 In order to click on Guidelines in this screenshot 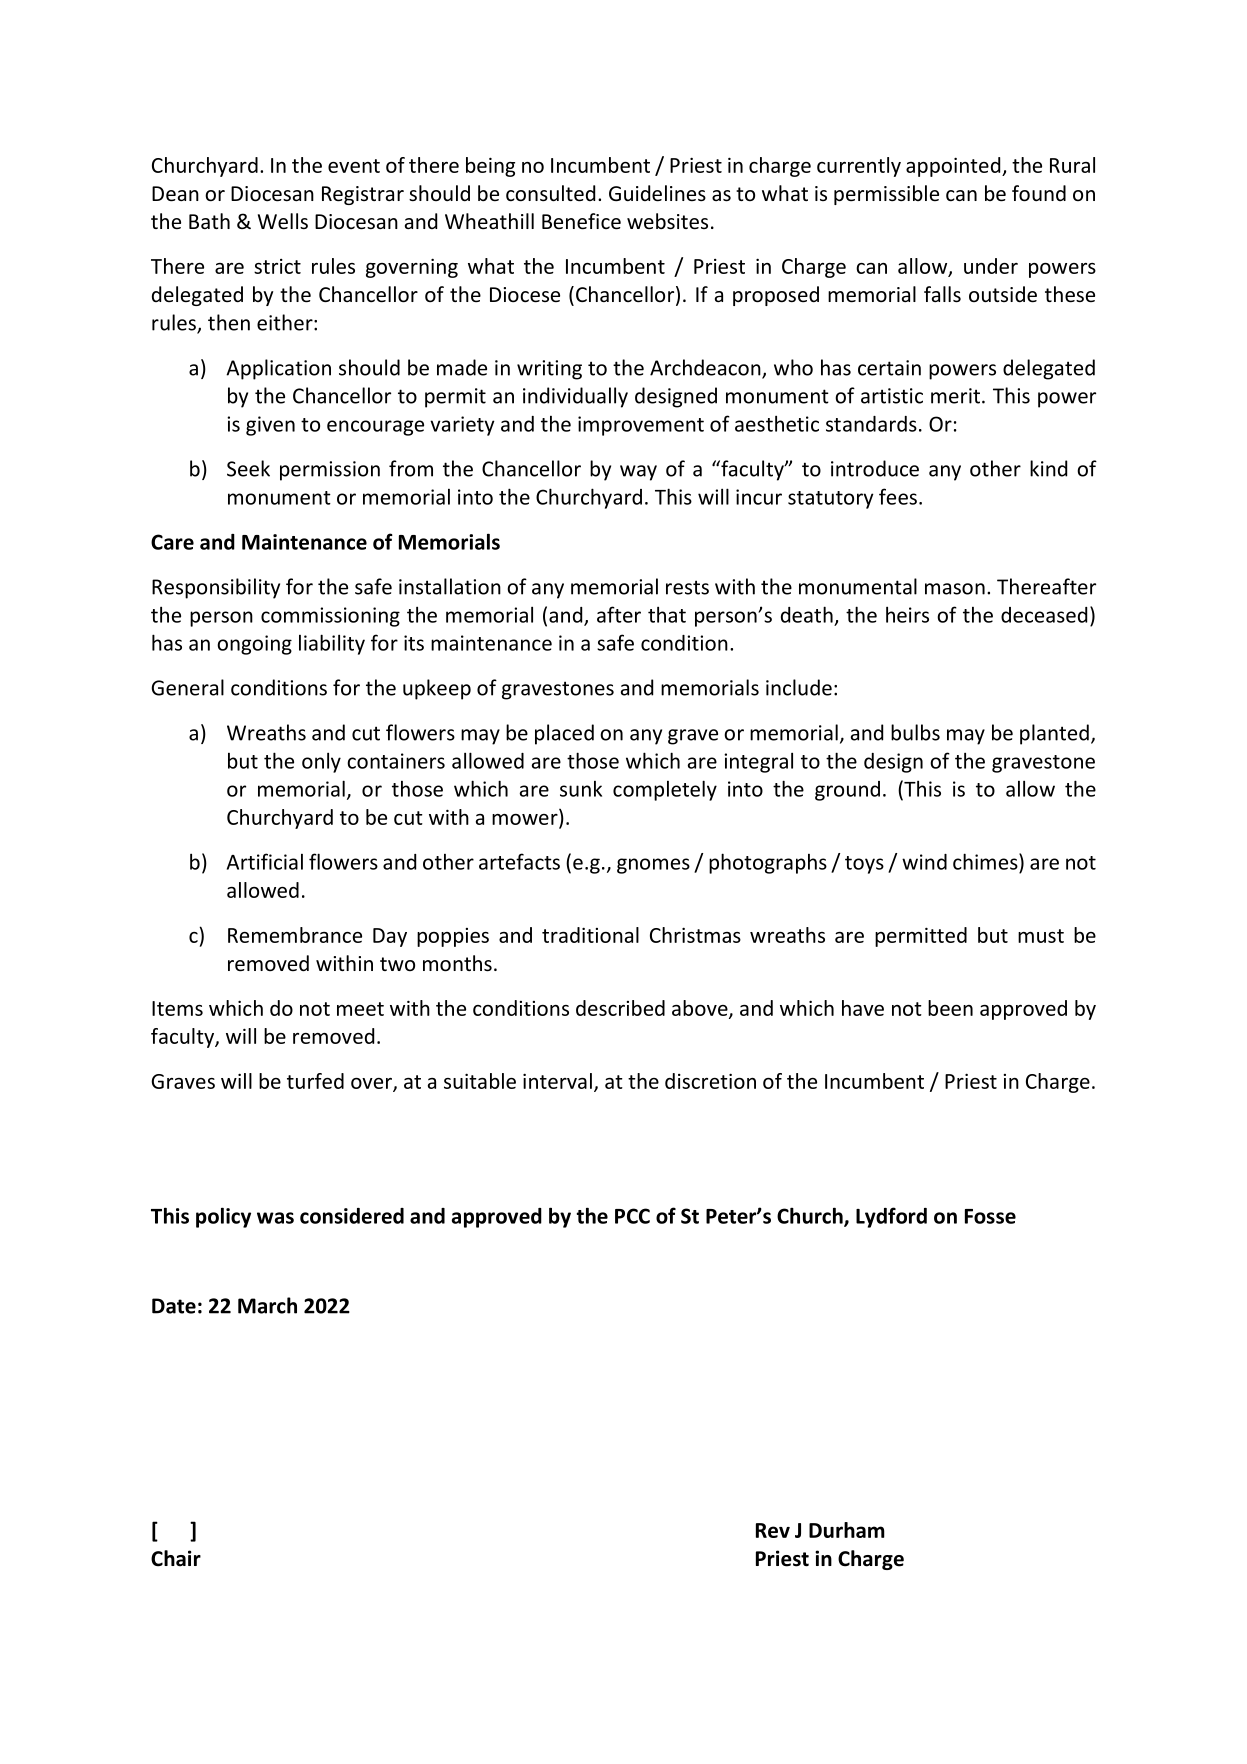, I will do `click(657, 193)`.
